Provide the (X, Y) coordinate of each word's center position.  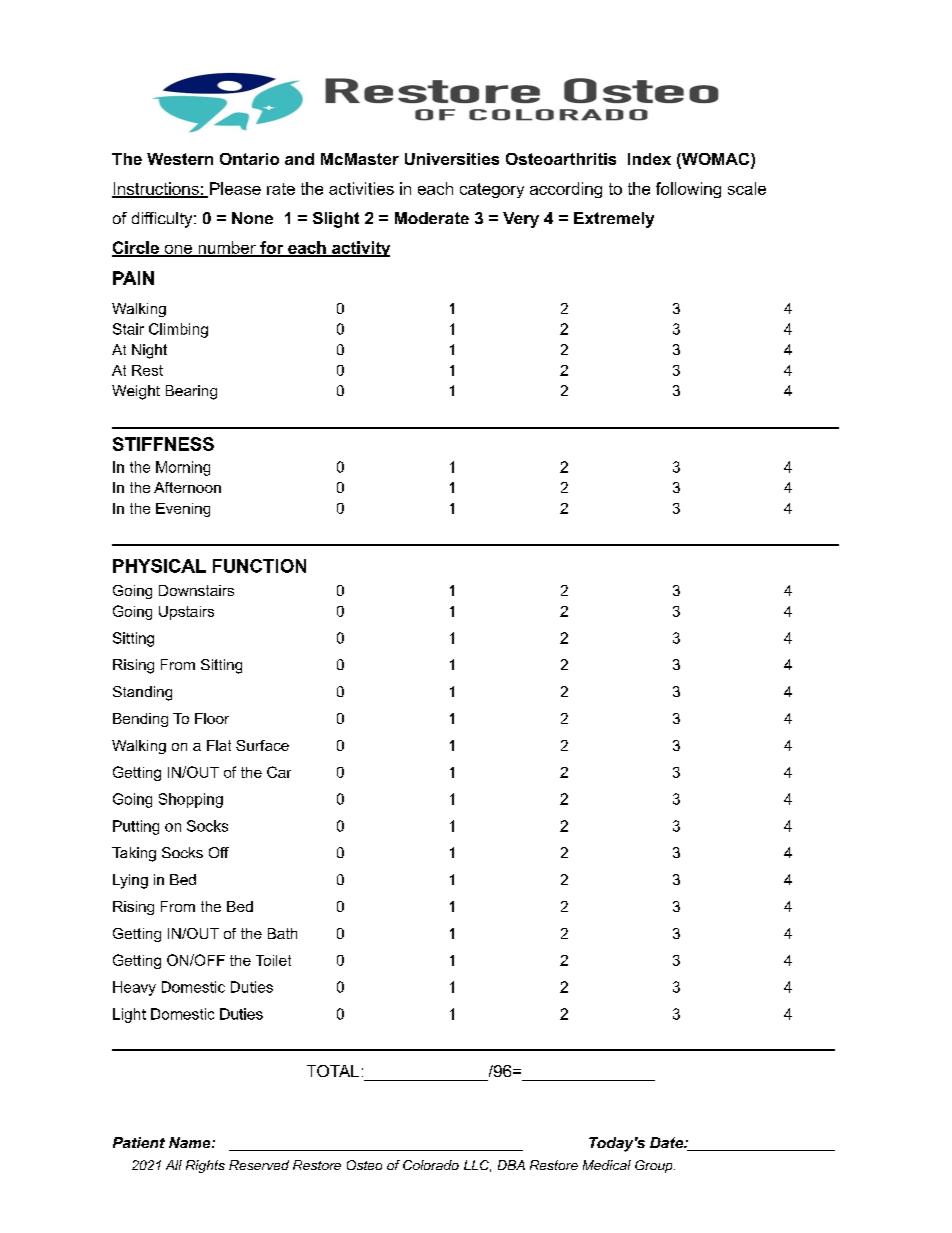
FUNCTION (259, 566)
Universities (452, 159)
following (688, 190)
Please (235, 188)
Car (279, 772)
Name (191, 1142)
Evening (183, 510)
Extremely (614, 220)
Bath (282, 933)
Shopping (191, 800)
